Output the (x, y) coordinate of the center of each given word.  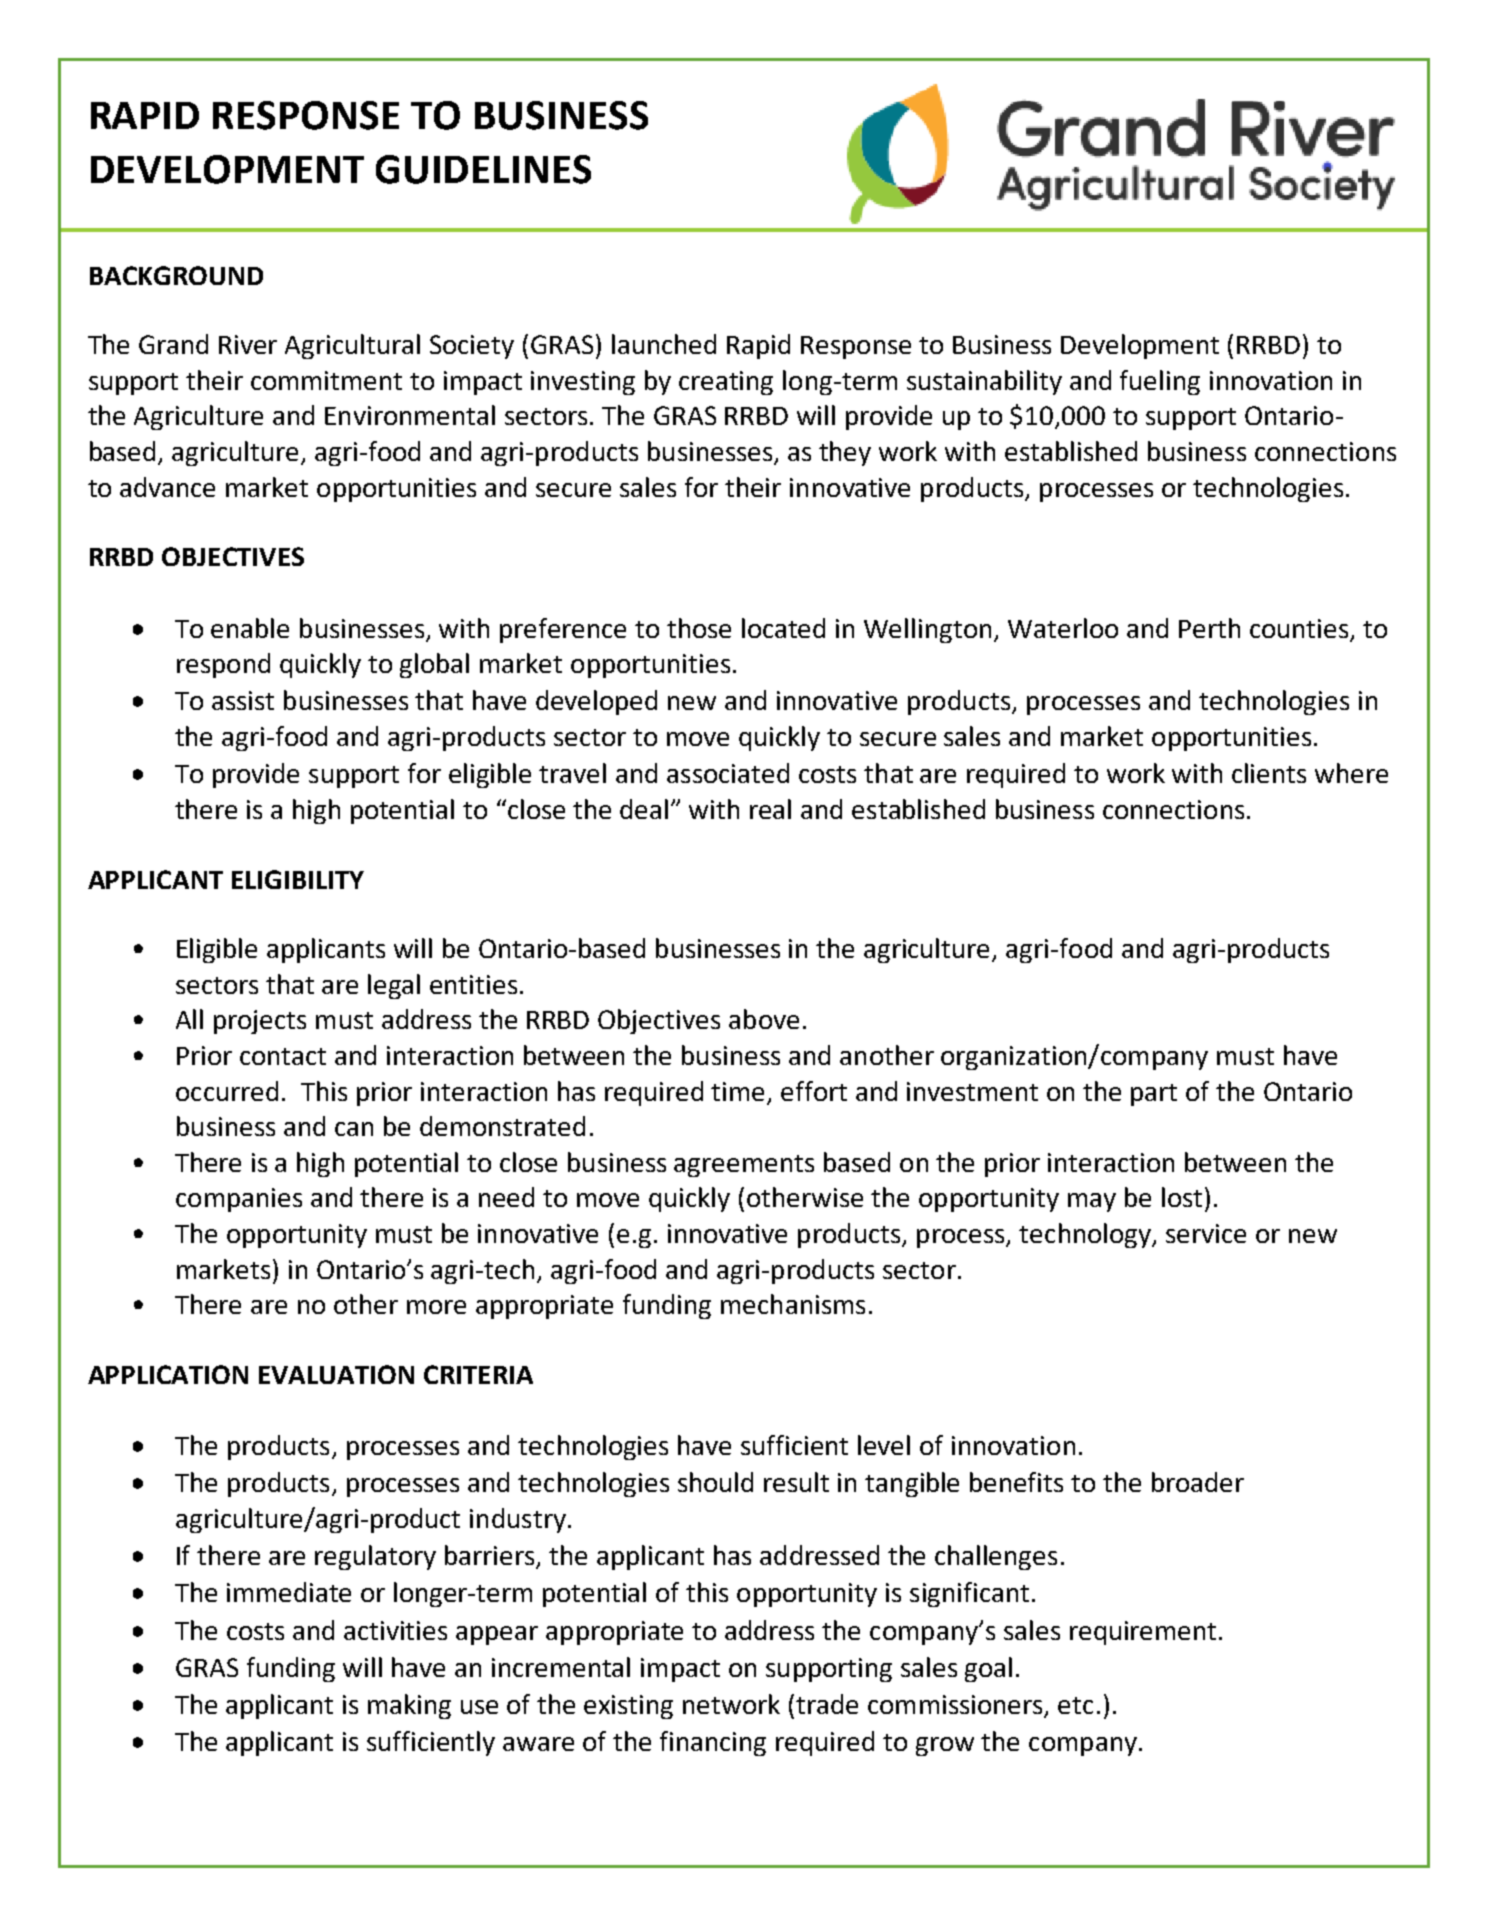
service (1206, 1233)
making (409, 1706)
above (764, 1019)
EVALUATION (336, 1374)
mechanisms (793, 1304)
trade (827, 1704)
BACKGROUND (176, 275)
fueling (1160, 382)
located (783, 628)
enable (250, 628)
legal (394, 986)
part (1154, 1095)
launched (664, 344)
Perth (1209, 628)
